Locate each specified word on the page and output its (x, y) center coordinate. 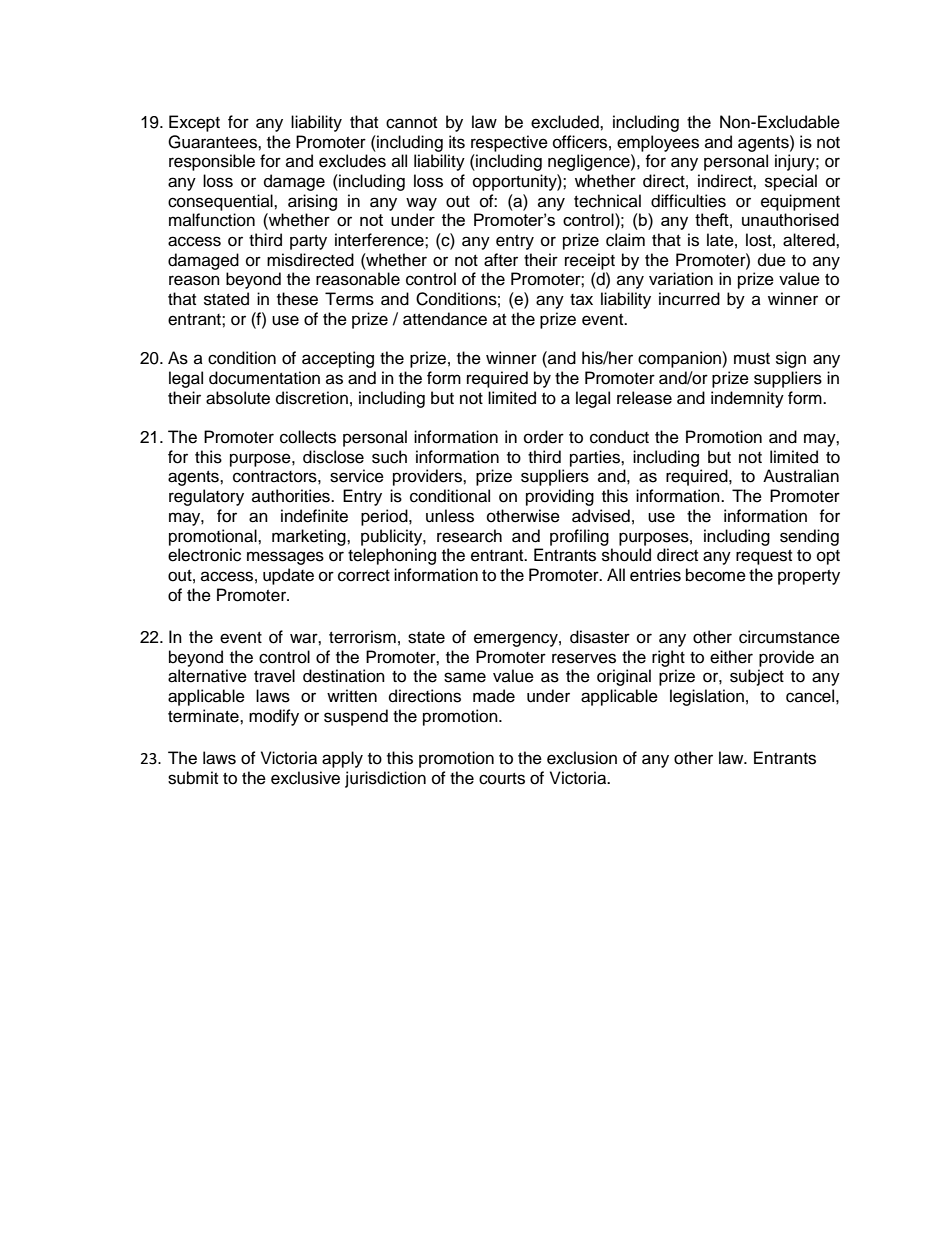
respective (509, 143)
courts (502, 779)
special (791, 182)
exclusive (305, 778)
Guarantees (213, 142)
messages (285, 558)
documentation (264, 378)
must (752, 359)
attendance (445, 319)
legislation (707, 697)
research (469, 536)
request (764, 557)
